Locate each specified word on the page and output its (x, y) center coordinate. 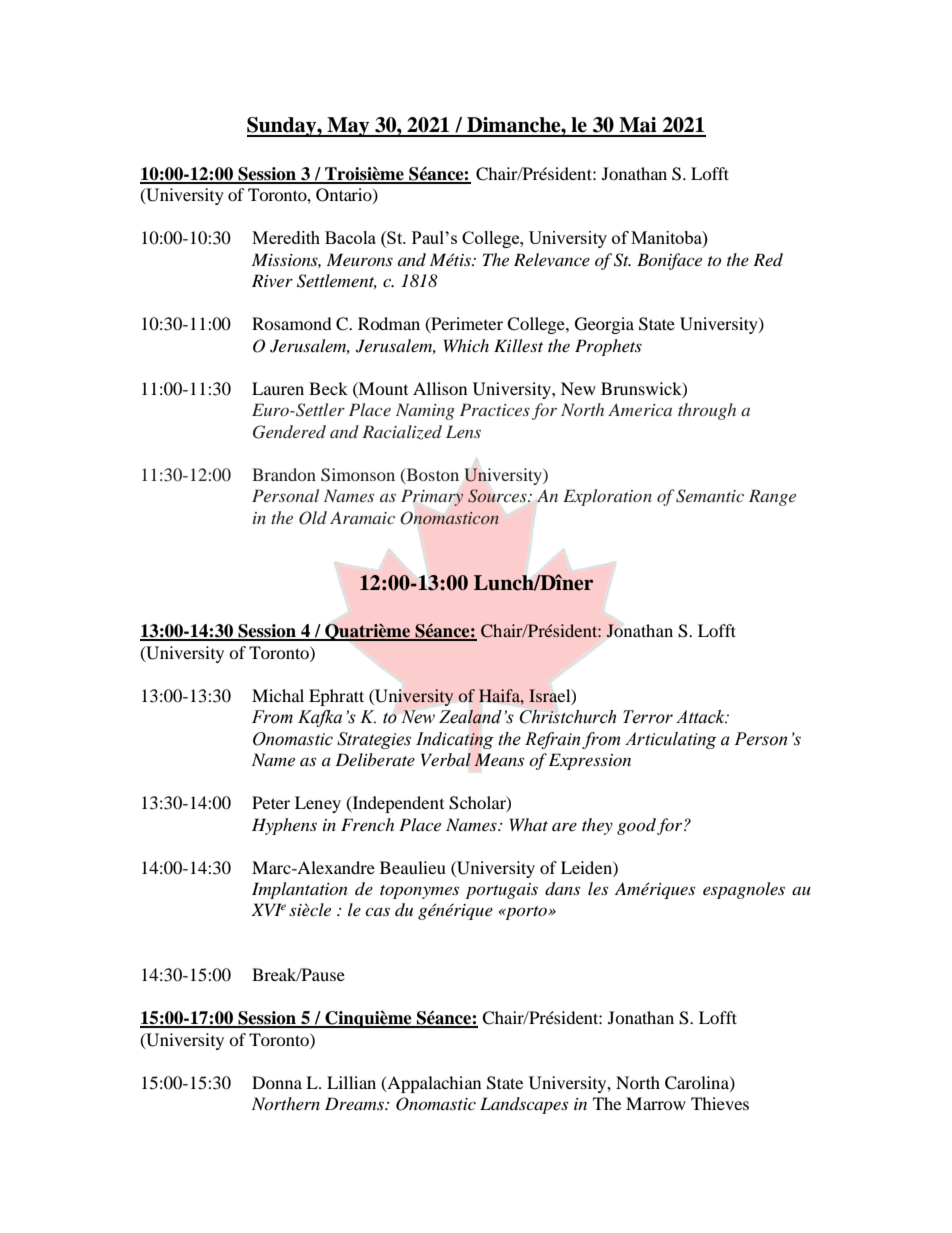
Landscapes (524, 1105)
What (529, 824)
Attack (702, 717)
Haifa (500, 695)
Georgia (604, 325)
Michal (278, 695)
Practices (495, 409)
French (367, 824)
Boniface (669, 261)
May (348, 127)
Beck (328, 388)
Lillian (351, 1082)
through (707, 411)
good (636, 826)
